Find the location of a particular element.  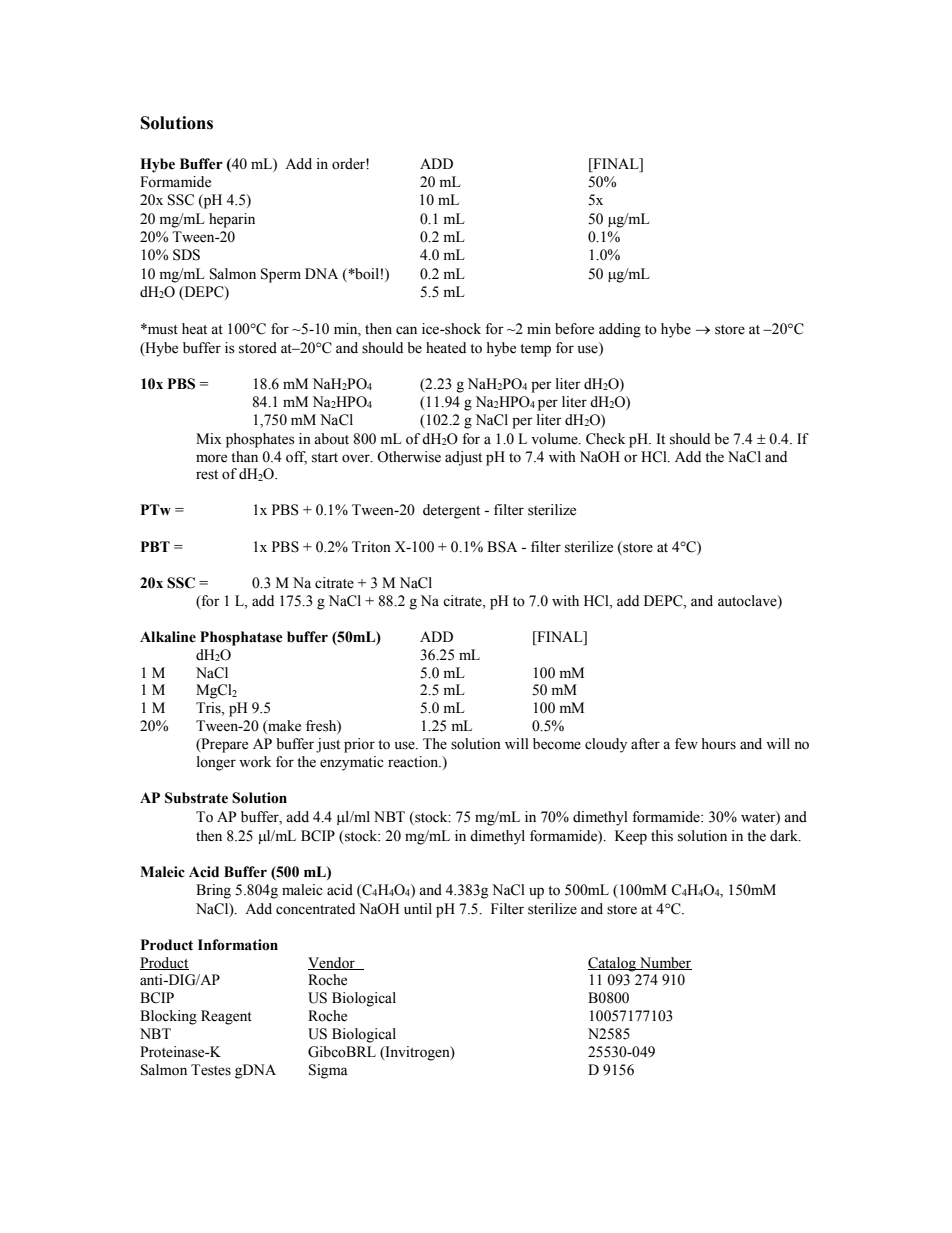

Sigma is located at coordinates (328, 1071).
